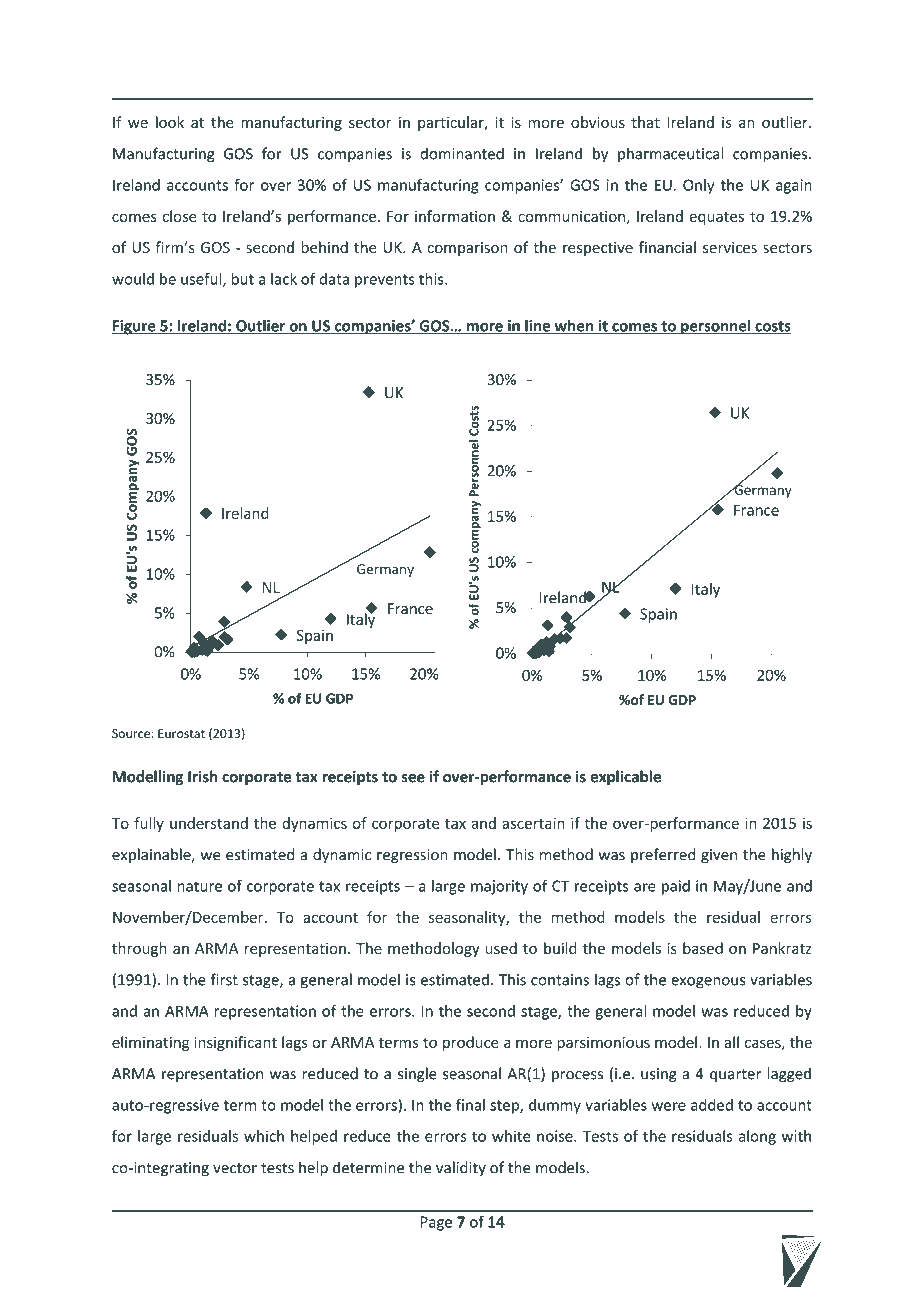 The image size is (924, 1308). I want to click on when, so click(574, 326).
